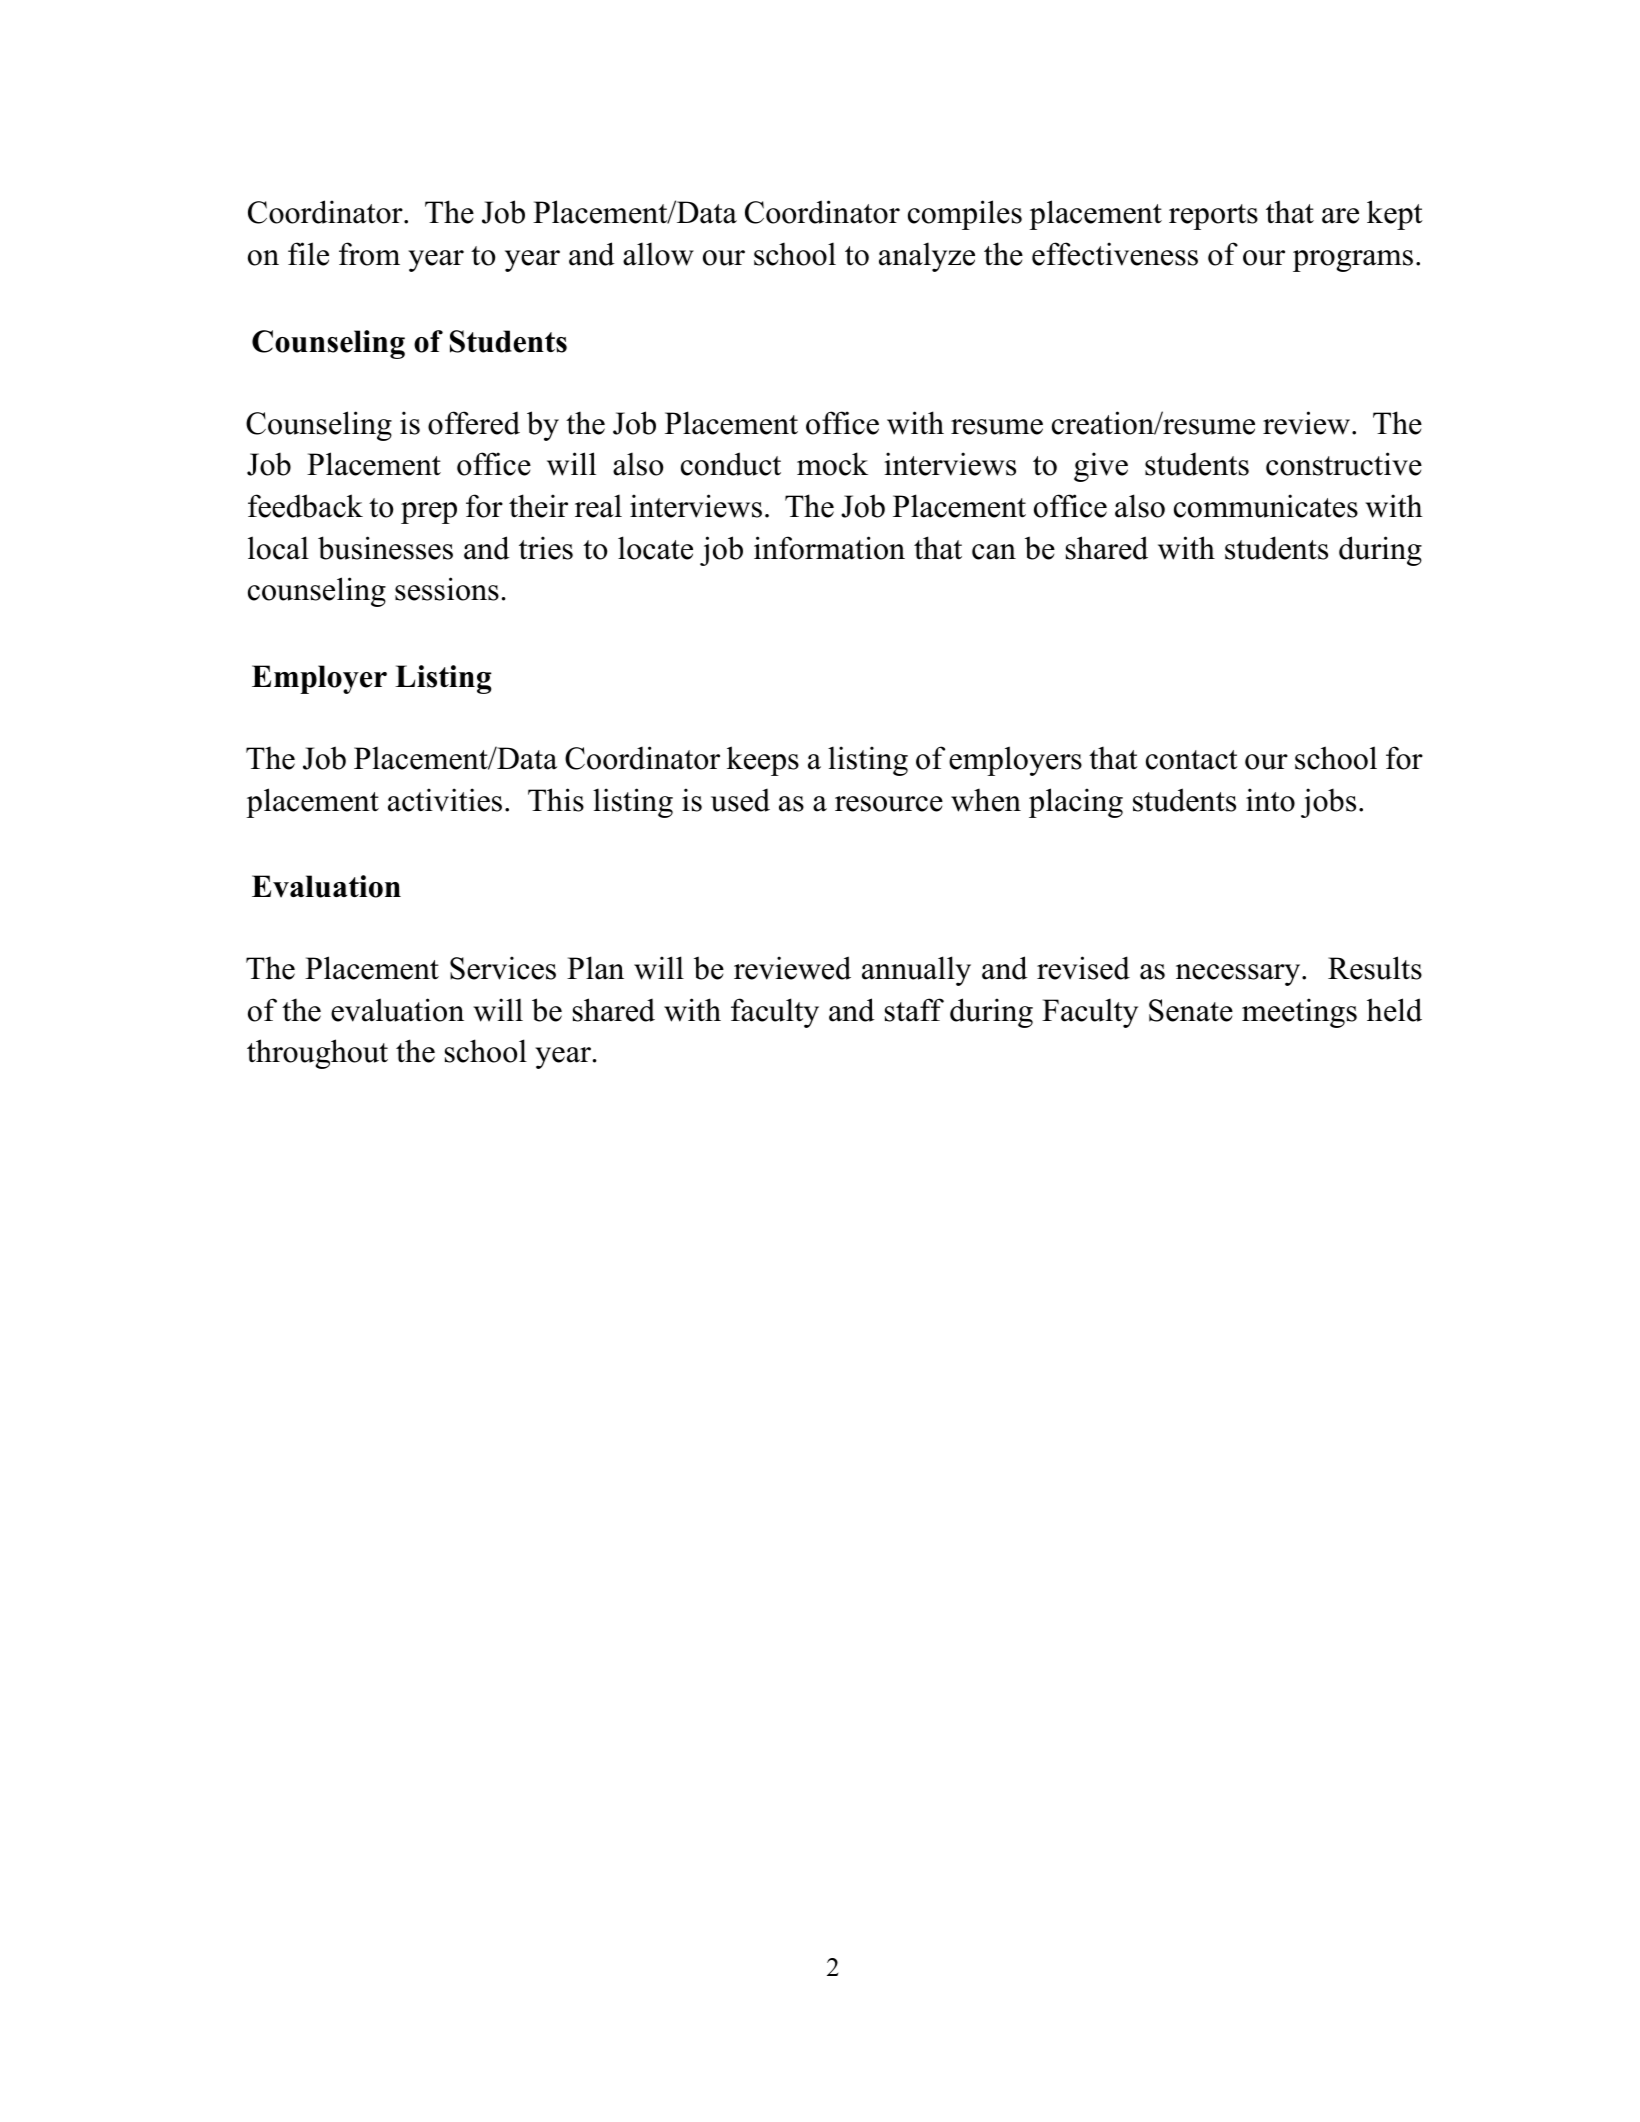 This image has width=1640, height=2122. I want to click on reports, so click(1213, 217).
